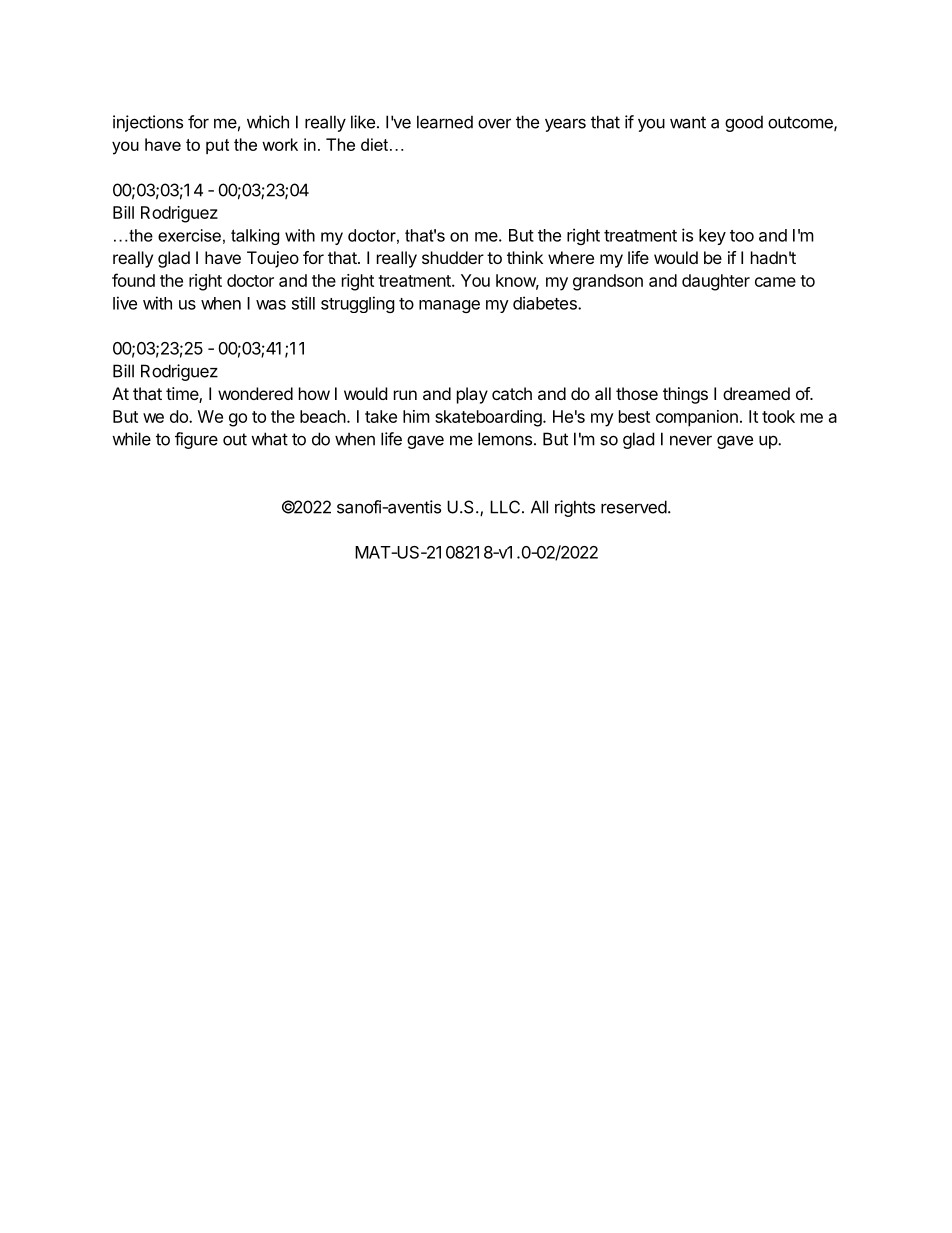 The height and width of the document is (1233, 952). What do you see at coordinates (453, 257) in the document?
I see `shudder` at bounding box center [453, 257].
